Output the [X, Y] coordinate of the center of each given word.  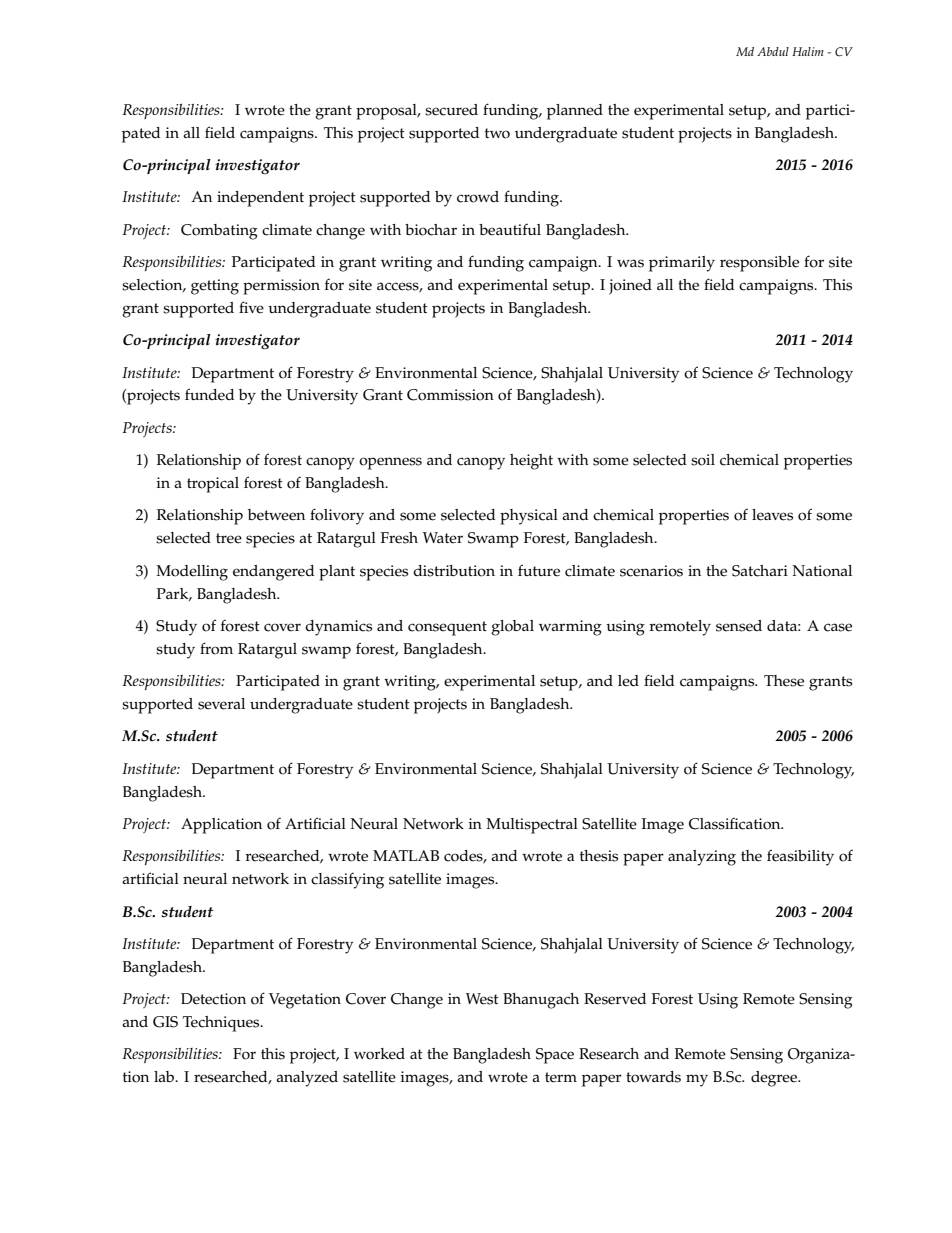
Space [555, 1056]
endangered [273, 573]
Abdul [773, 51]
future [539, 570]
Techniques [222, 1024]
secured [451, 110]
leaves [772, 515]
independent [260, 199]
